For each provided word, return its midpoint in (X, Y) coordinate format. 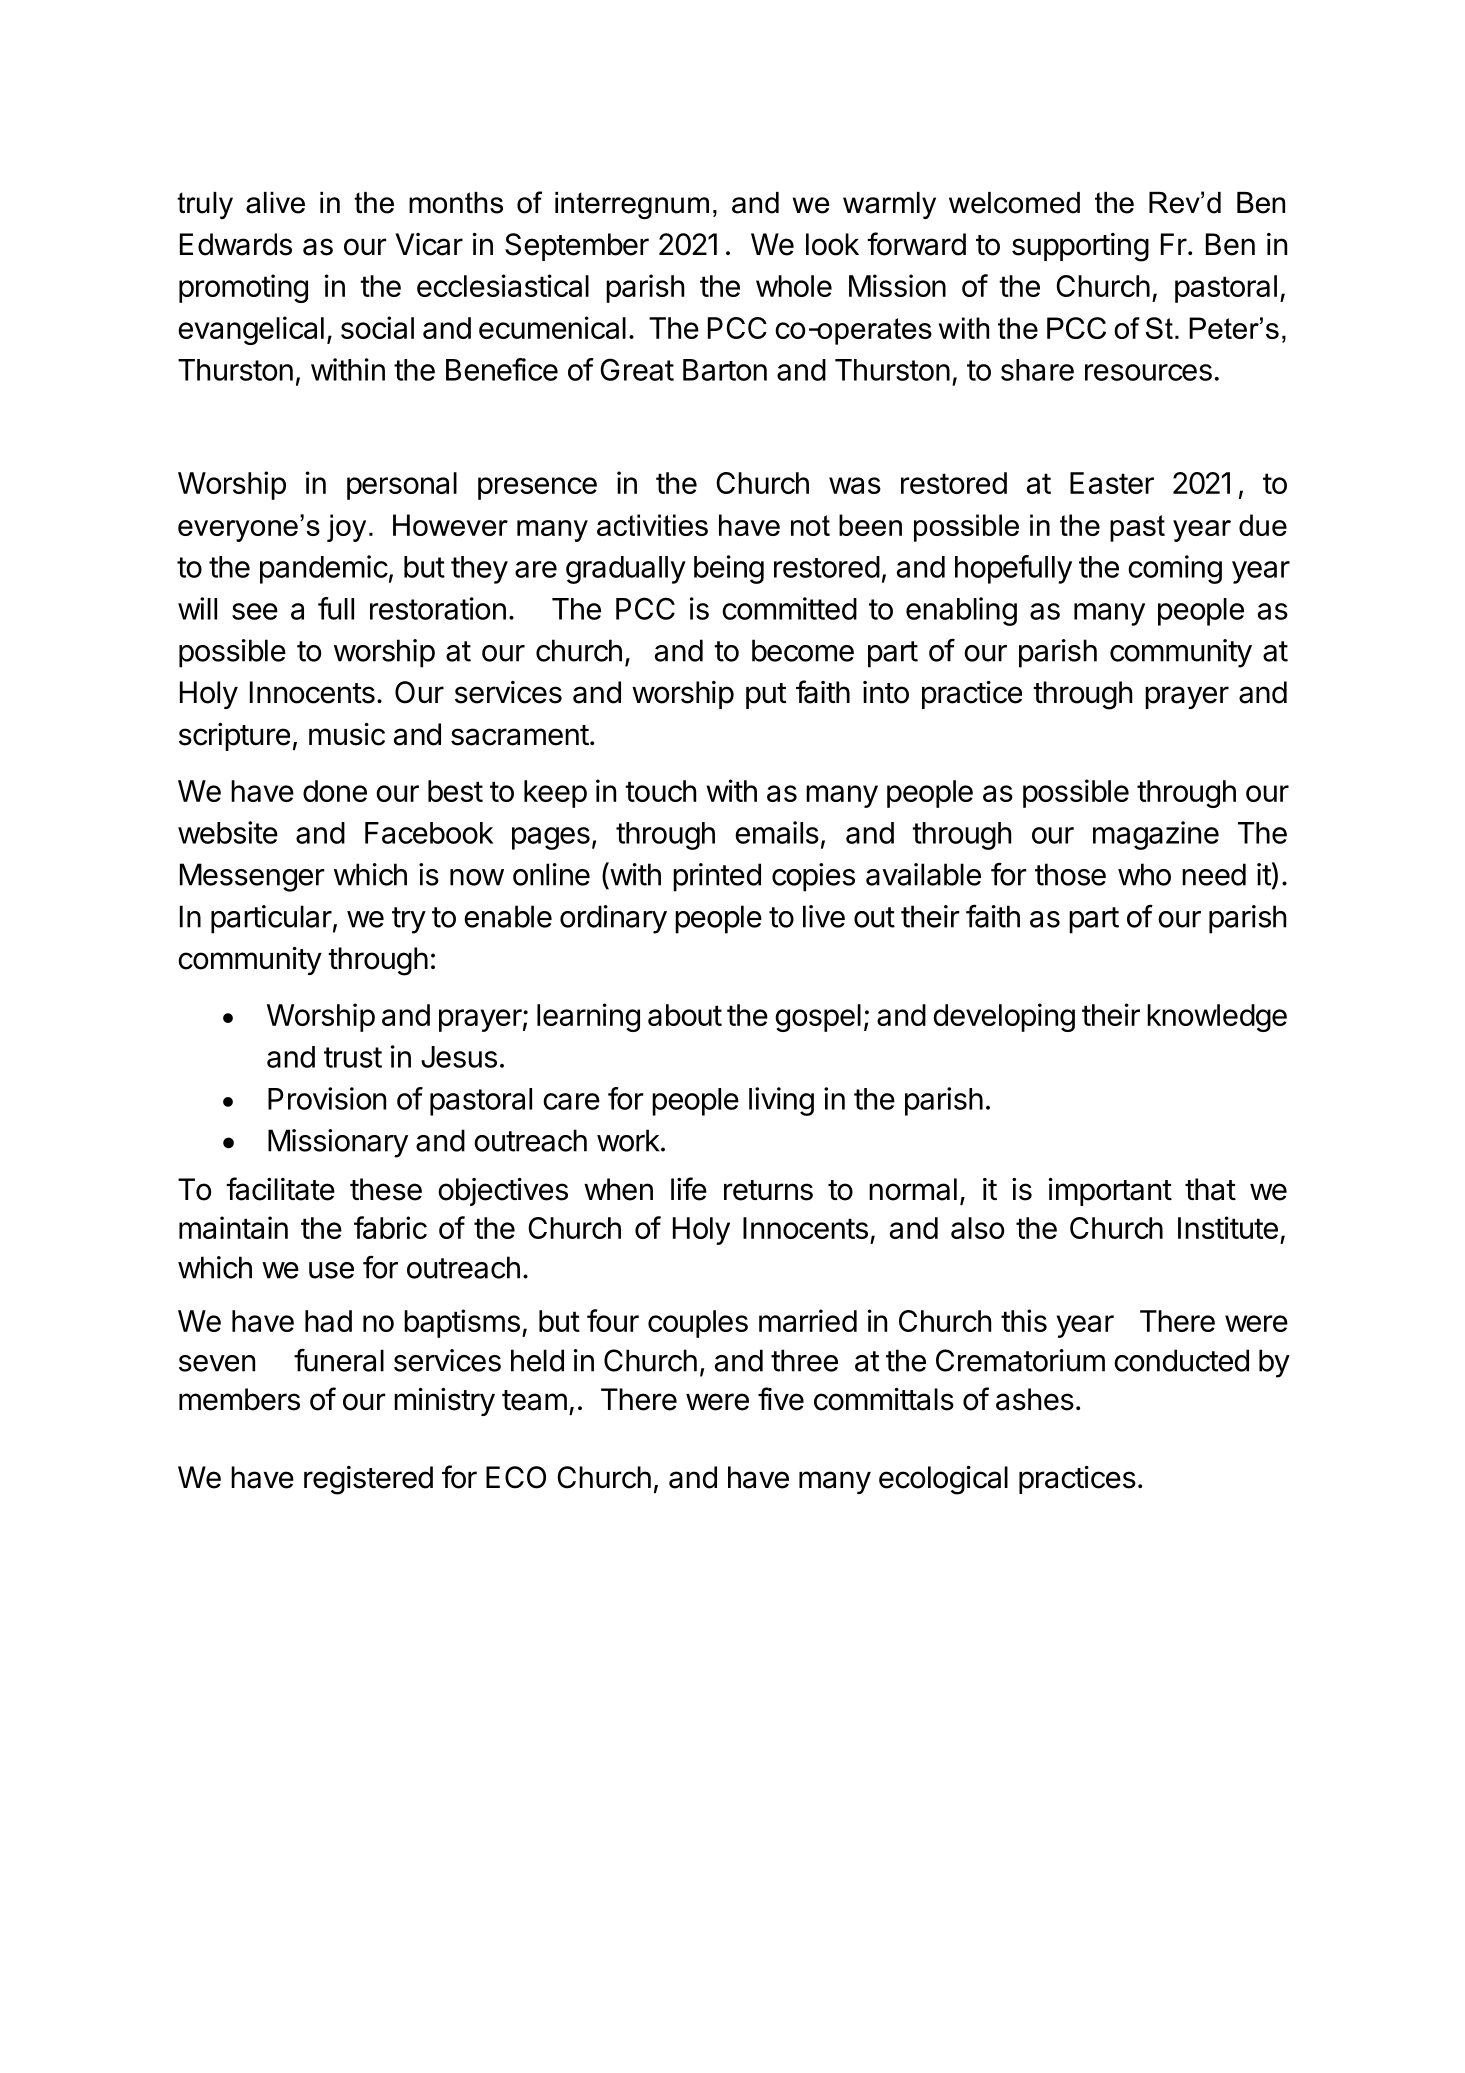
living (781, 1101)
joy (346, 528)
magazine (1156, 835)
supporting (1080, 247)
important (1110, 1192)
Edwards (236, 244)
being (729, 569)
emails (777, 832)
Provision (327, 1098)
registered (368, 1480)
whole (794, 286)
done (335, 791)
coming (1175, 569)
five (781, 1399)
